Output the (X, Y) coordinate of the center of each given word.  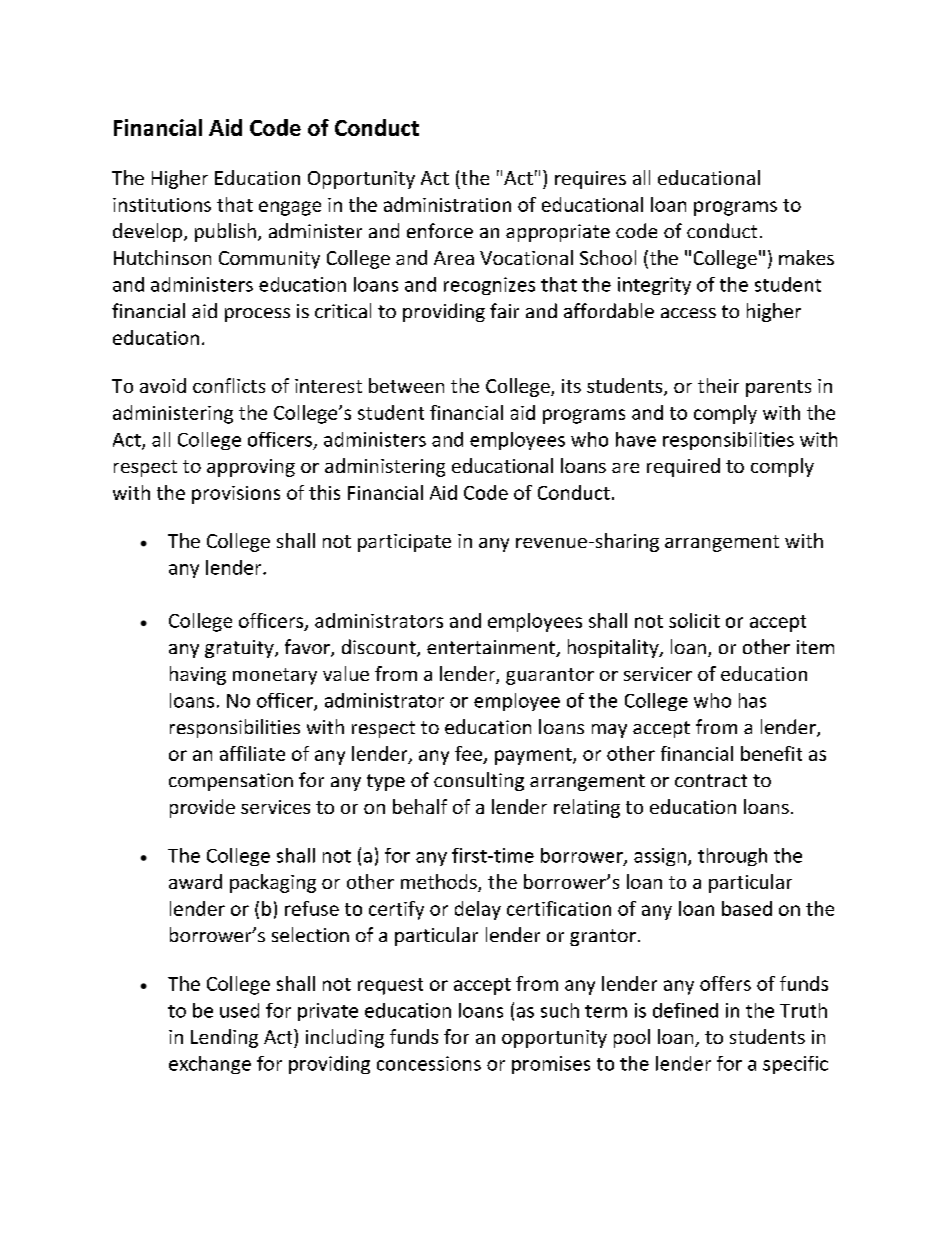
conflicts (229, 385)
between (406, 385)
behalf (420, 806)
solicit (694, 620)
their (718, 385)
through (732, 857)
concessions (429, 1063)
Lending (224, 1038)
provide (202, 808)
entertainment (492, 648)
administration (447, 204)
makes (806, 257)
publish (225, 232)
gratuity (240, 649)
